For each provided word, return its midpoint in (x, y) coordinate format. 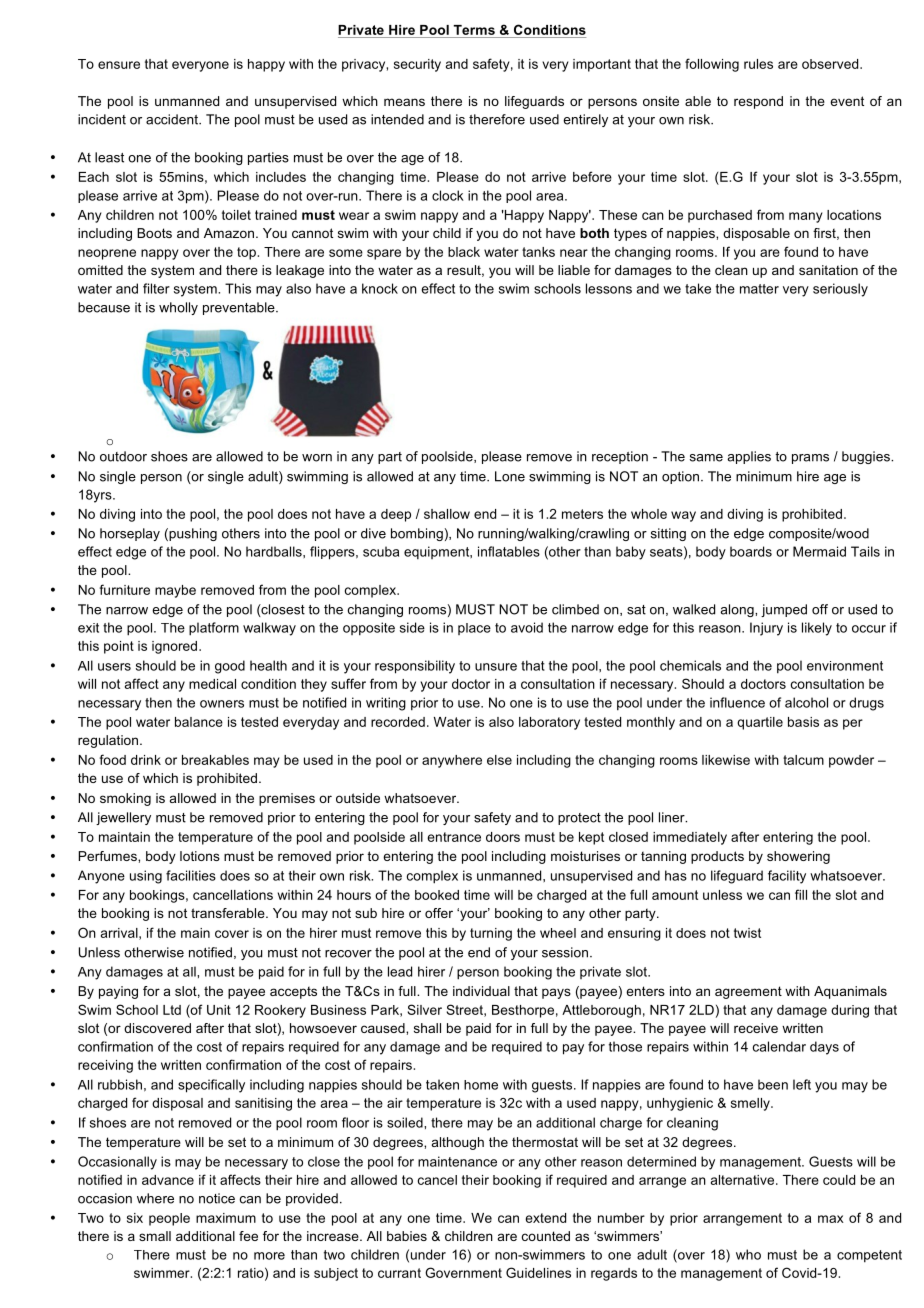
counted (546, 1236)
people (169, 1219)
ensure (119, 65)
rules (758, 64)
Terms (474, 30)
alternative (742, 1180)
